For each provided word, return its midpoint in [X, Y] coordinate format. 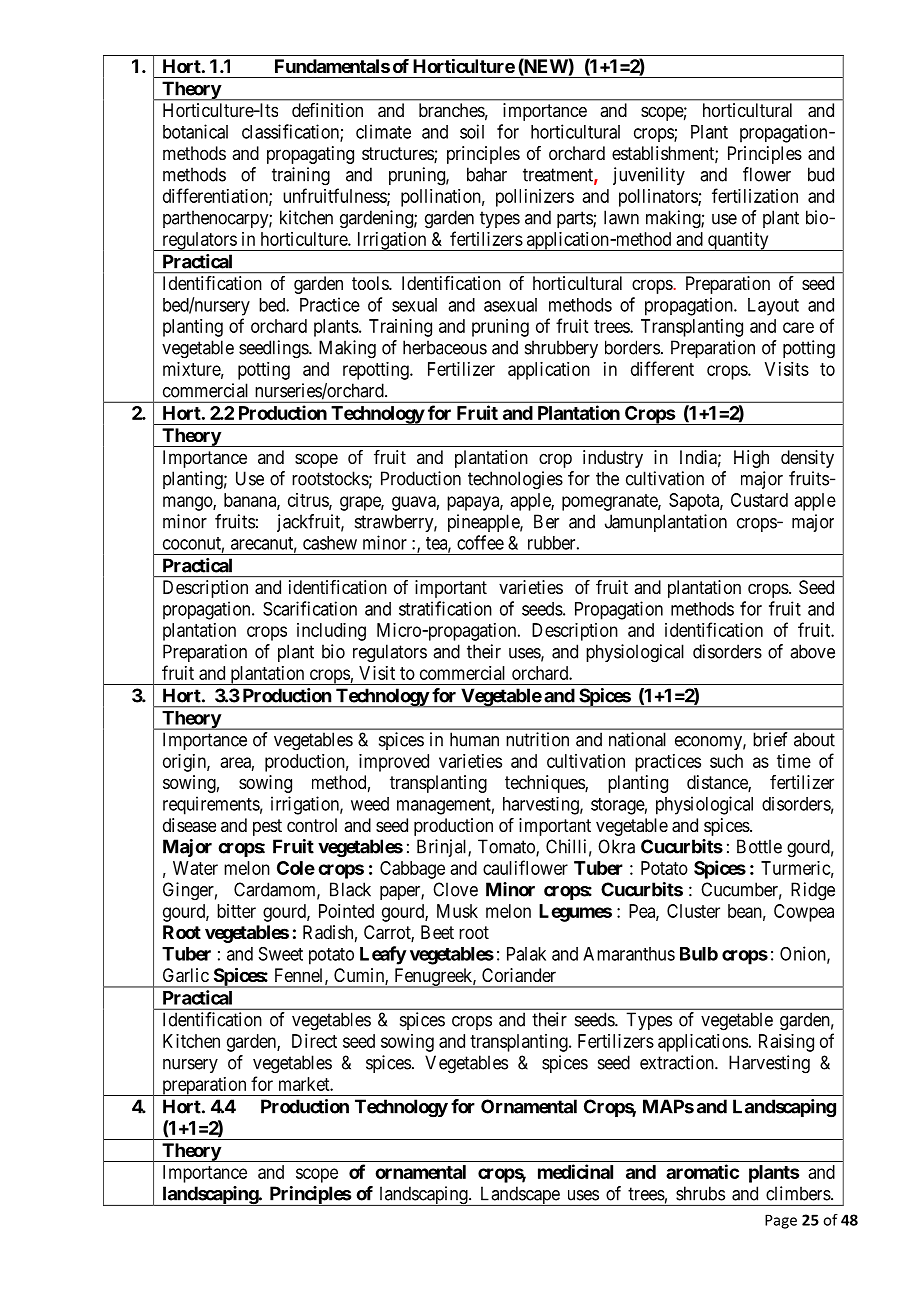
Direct [314, 1041]
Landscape [519, 1196]
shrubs [700, 1193]
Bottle [759, 846]
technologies [515, 480]
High [751, 459]
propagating [310, 155]
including [331, 632]
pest [267, 827]
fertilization [755, 195]
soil [472, 131]
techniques [545, 784]
